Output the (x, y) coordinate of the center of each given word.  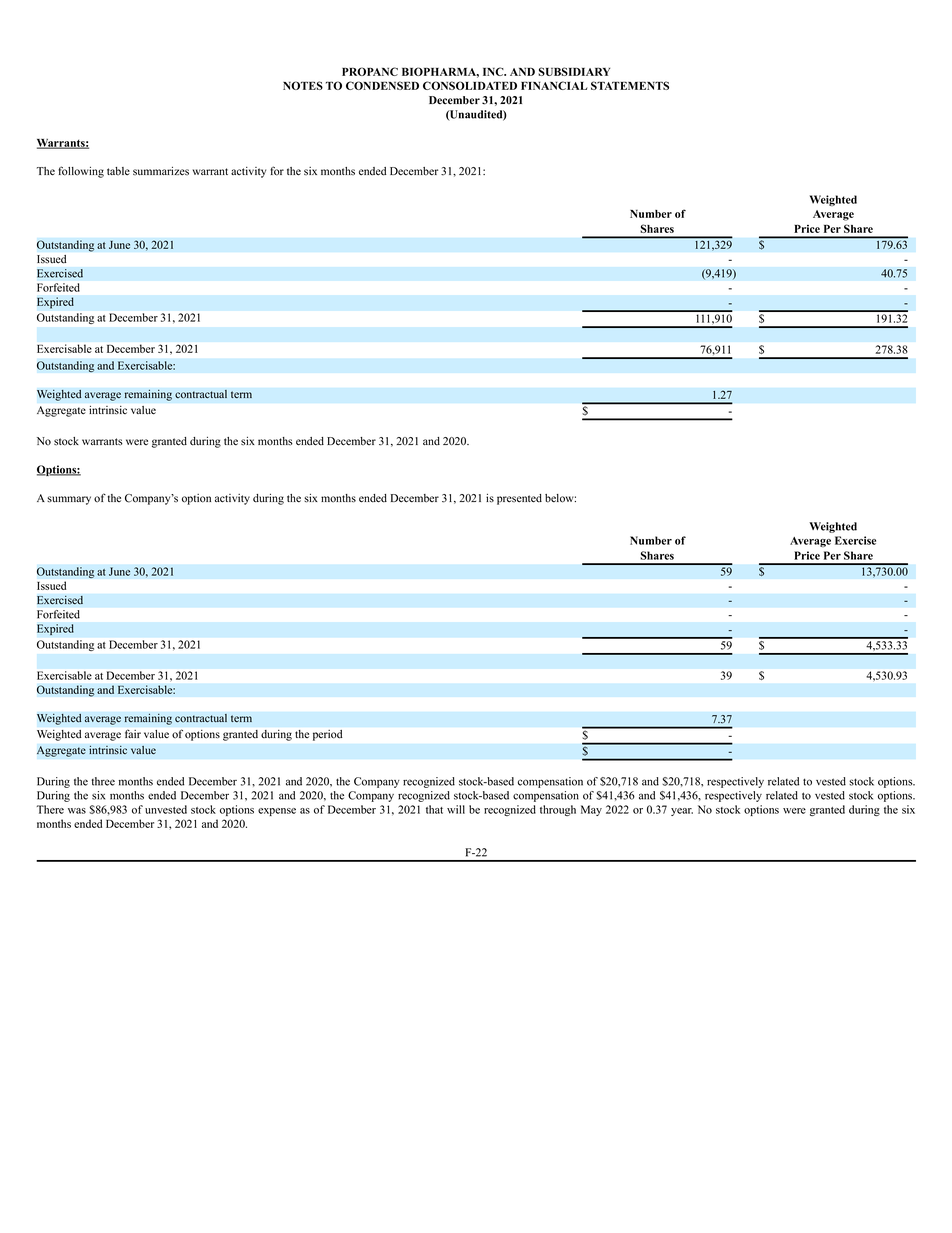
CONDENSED (382, 85)
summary (69, 500)
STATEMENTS (630, 85)
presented (519, 499)
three (103, 781)
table (118, 171)
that (434, 809)
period (327, 735)
